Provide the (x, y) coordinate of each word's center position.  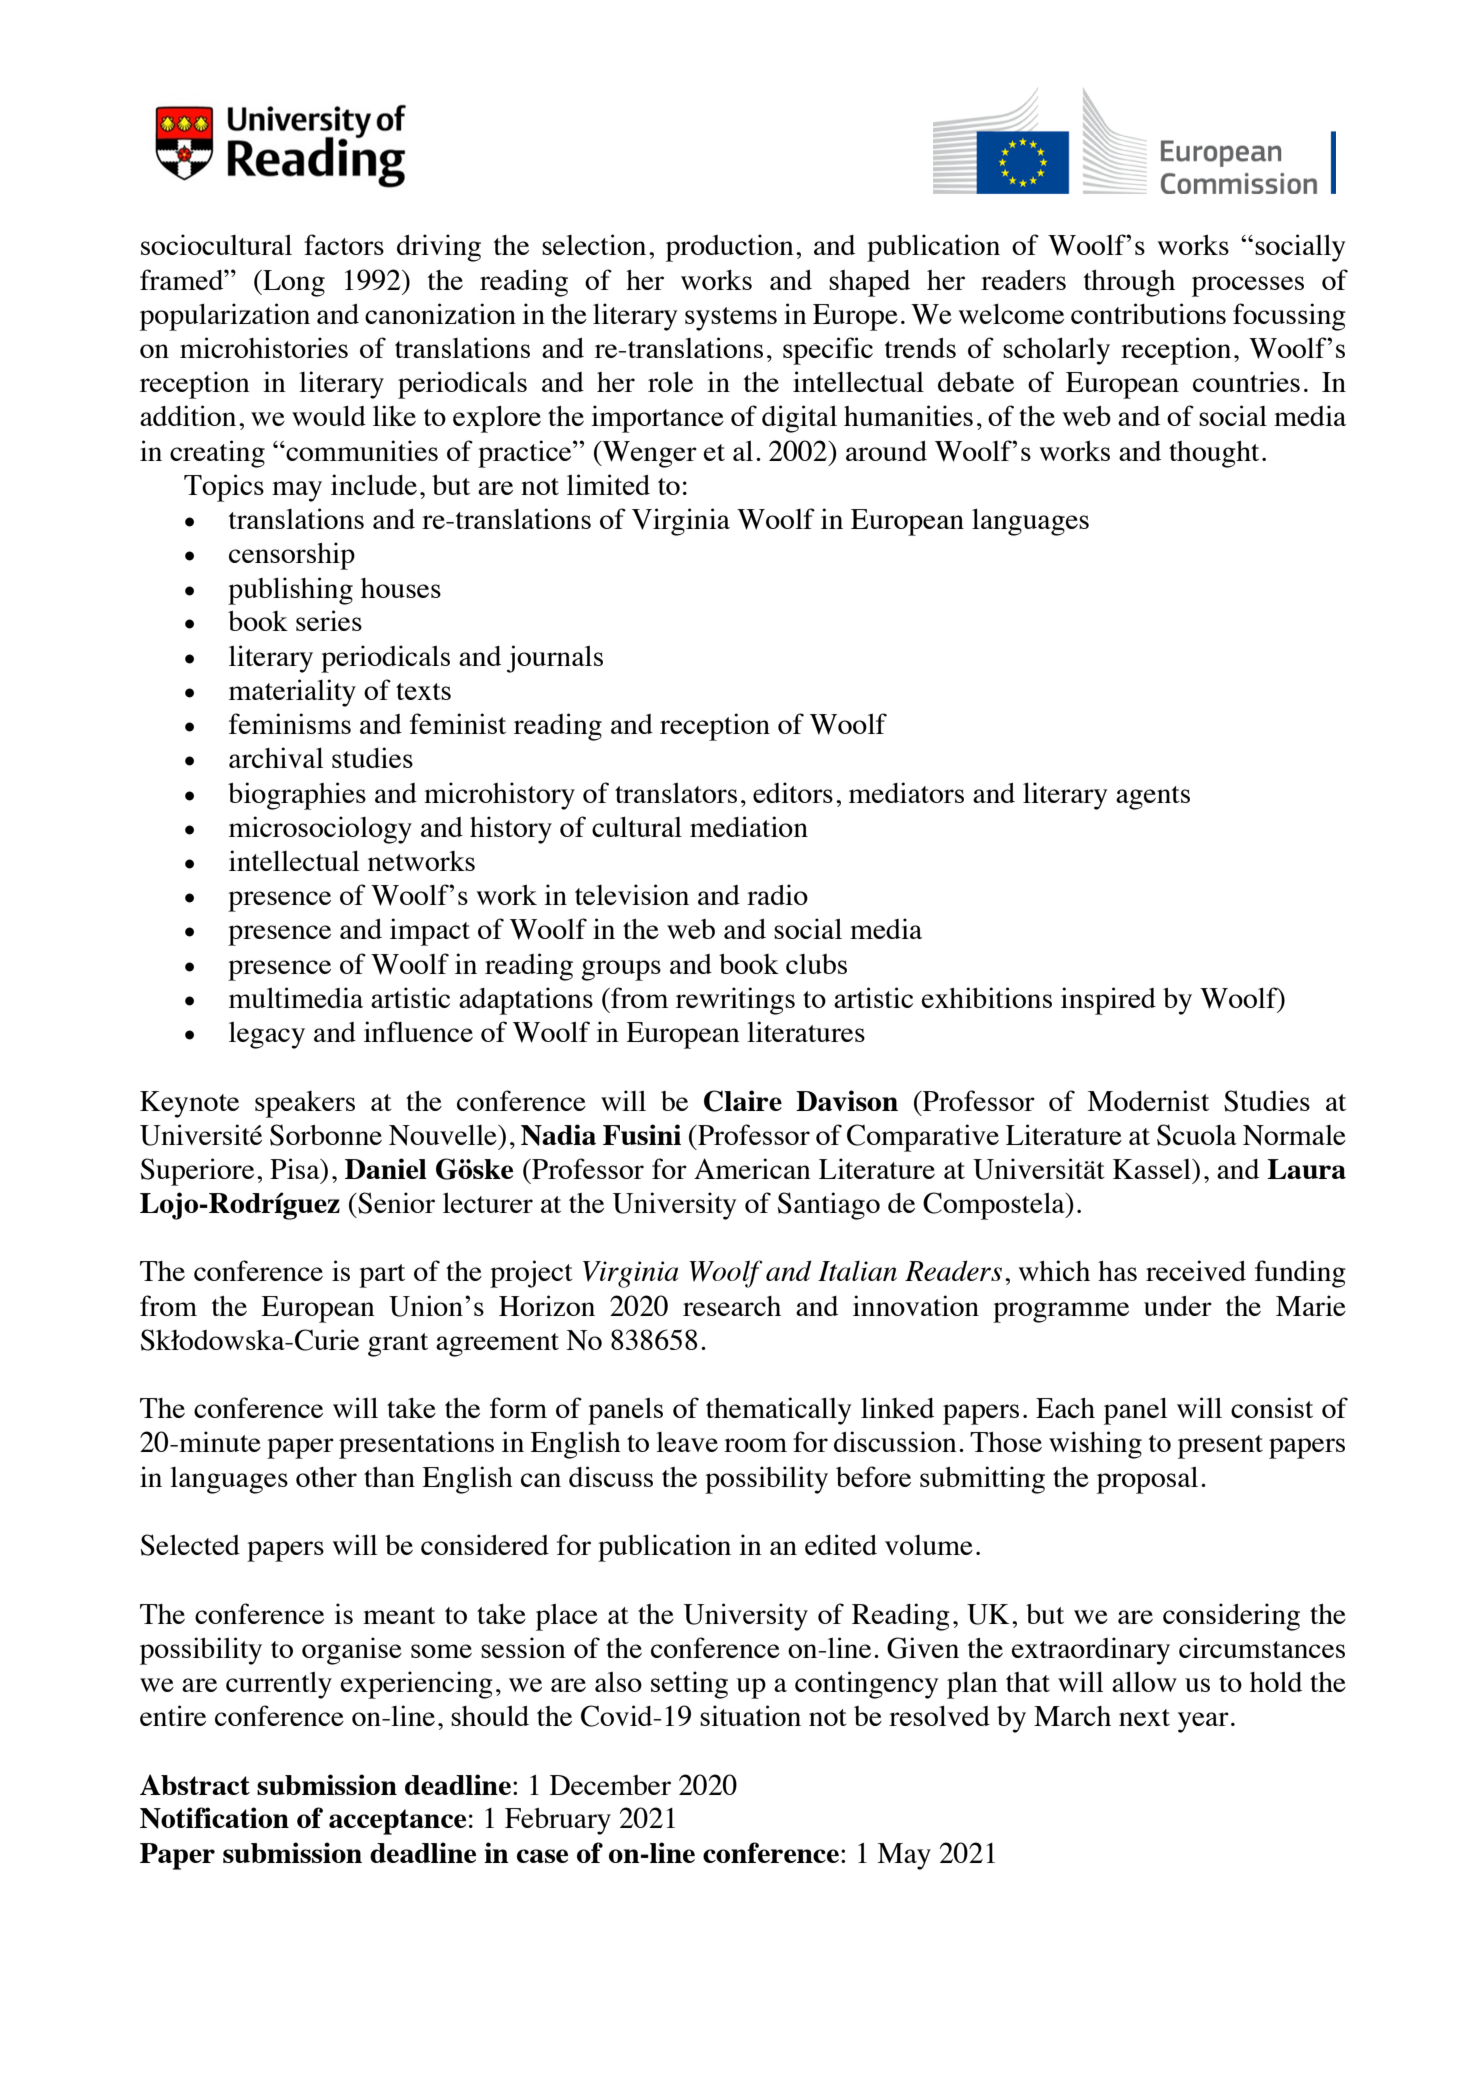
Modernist (1148, 1100)
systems (731, 319)
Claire (743, 1101)
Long (293, 283)
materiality (292, 693)
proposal (1147, 1480)
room (755, 1445)
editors (793, 792)
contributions (1148, 313)
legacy (267, 1035)
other (326, 1477)
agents (1153, 798)
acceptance (397, 1822)
